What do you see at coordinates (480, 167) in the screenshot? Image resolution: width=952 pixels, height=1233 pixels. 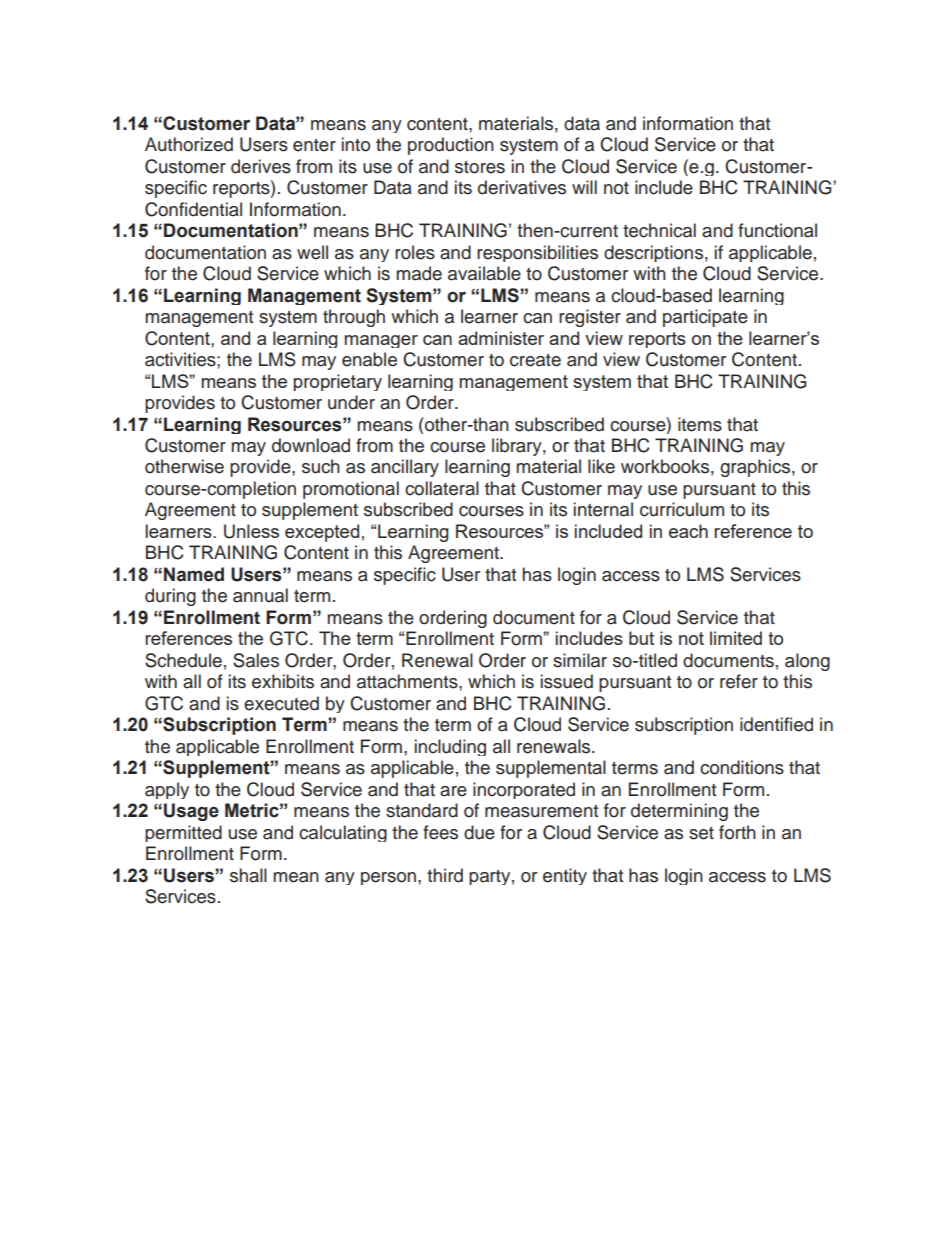 I see `stores` at bounding box center [480, 167].
